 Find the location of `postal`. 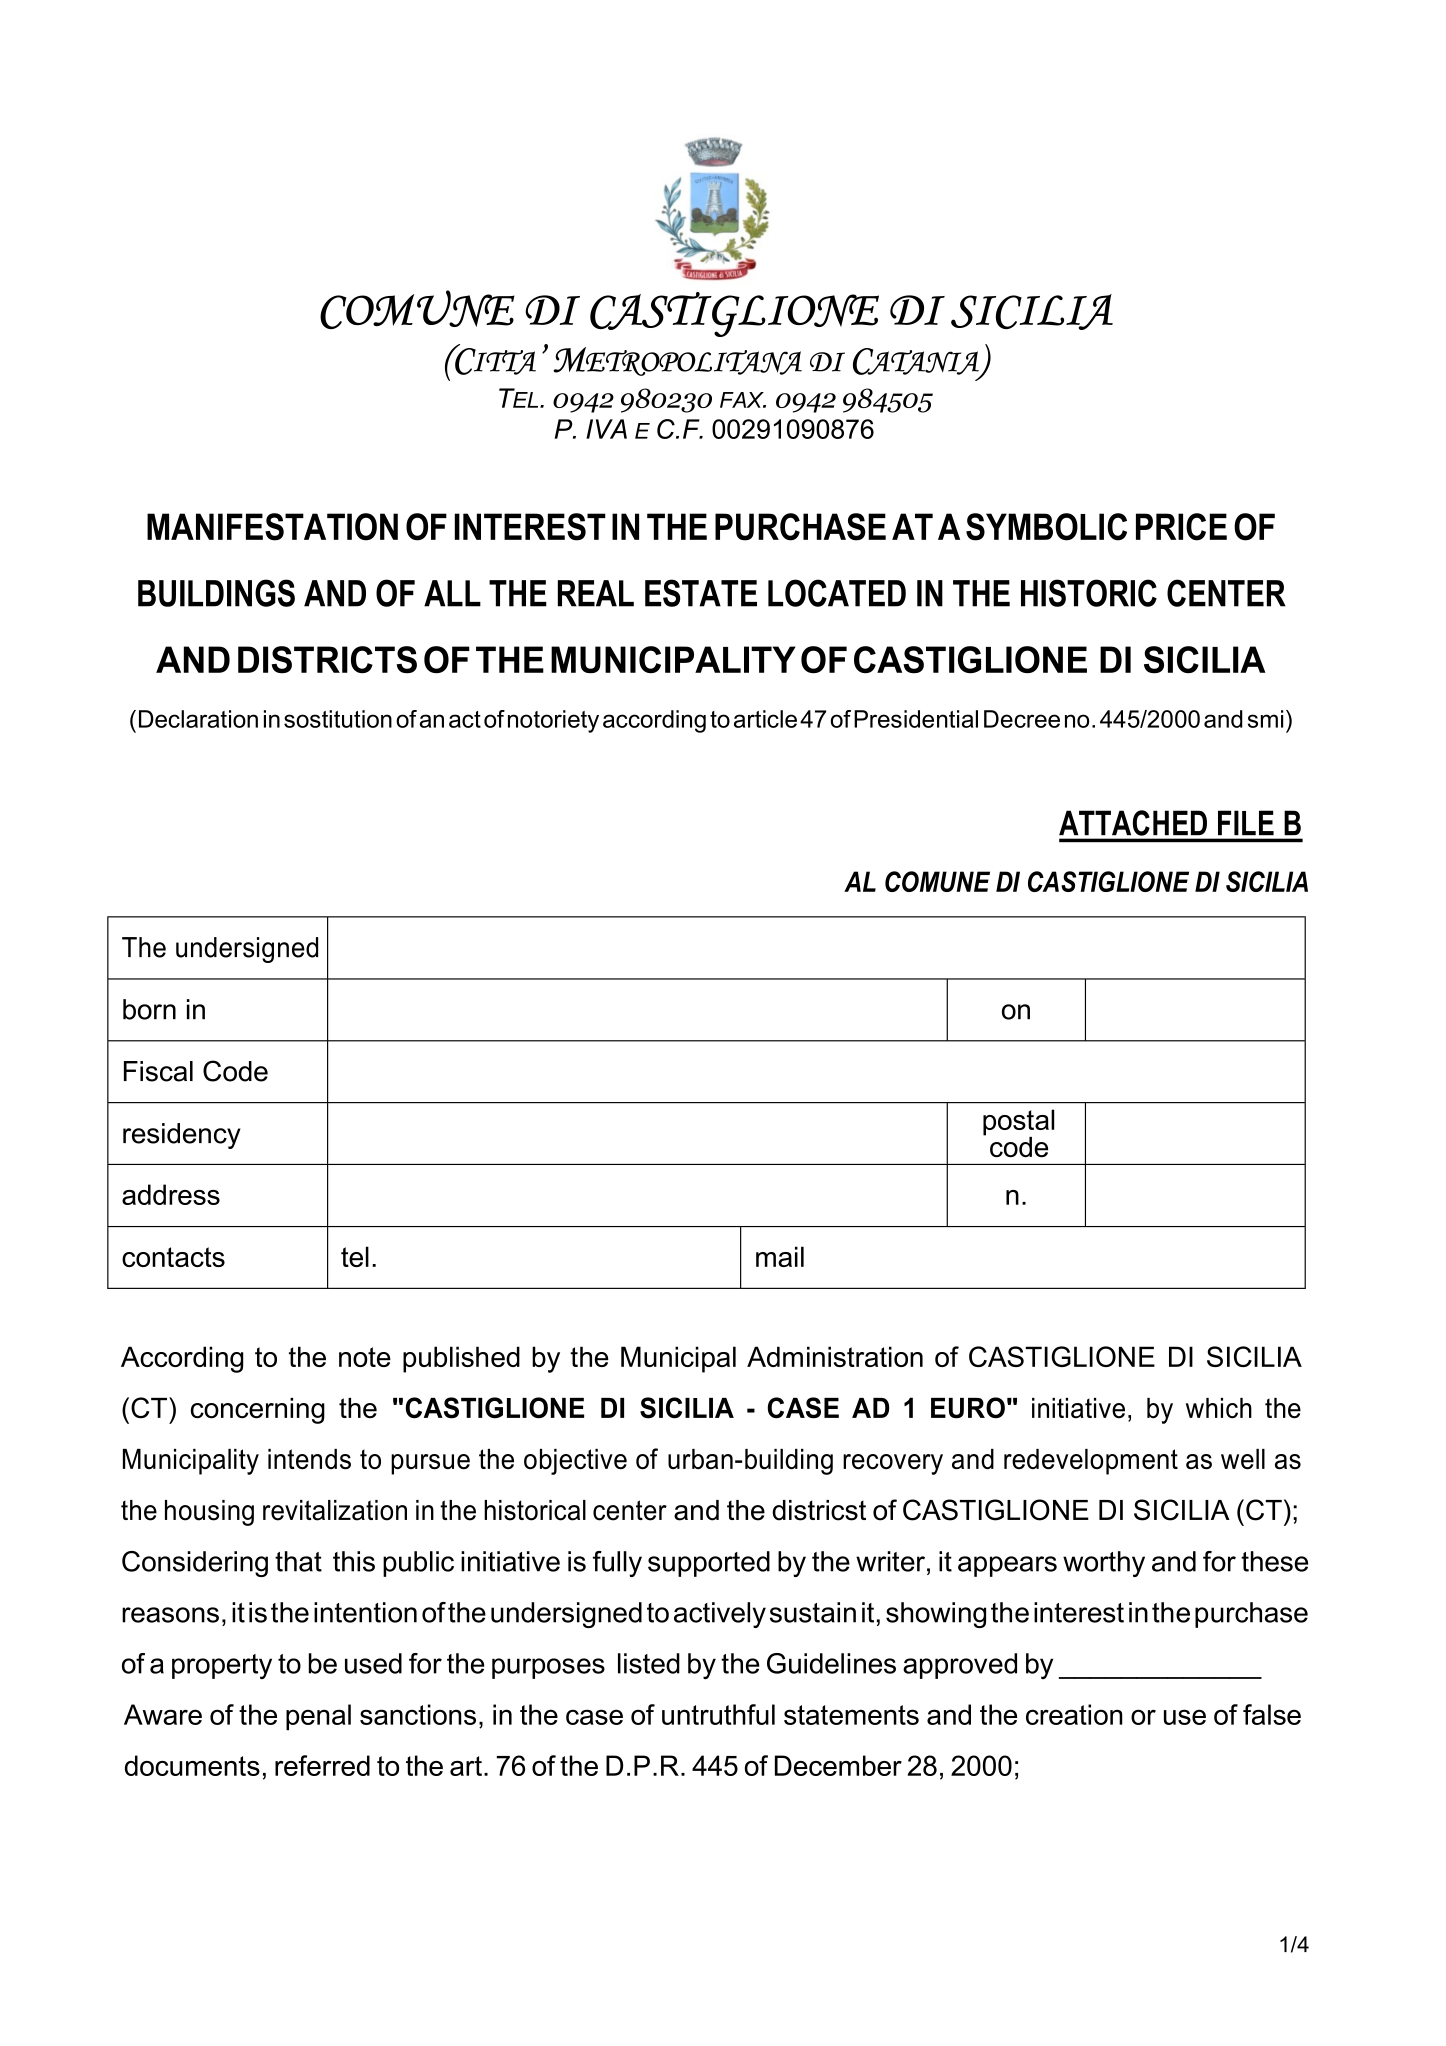

postal is located at coordinates (1018, 1123).
